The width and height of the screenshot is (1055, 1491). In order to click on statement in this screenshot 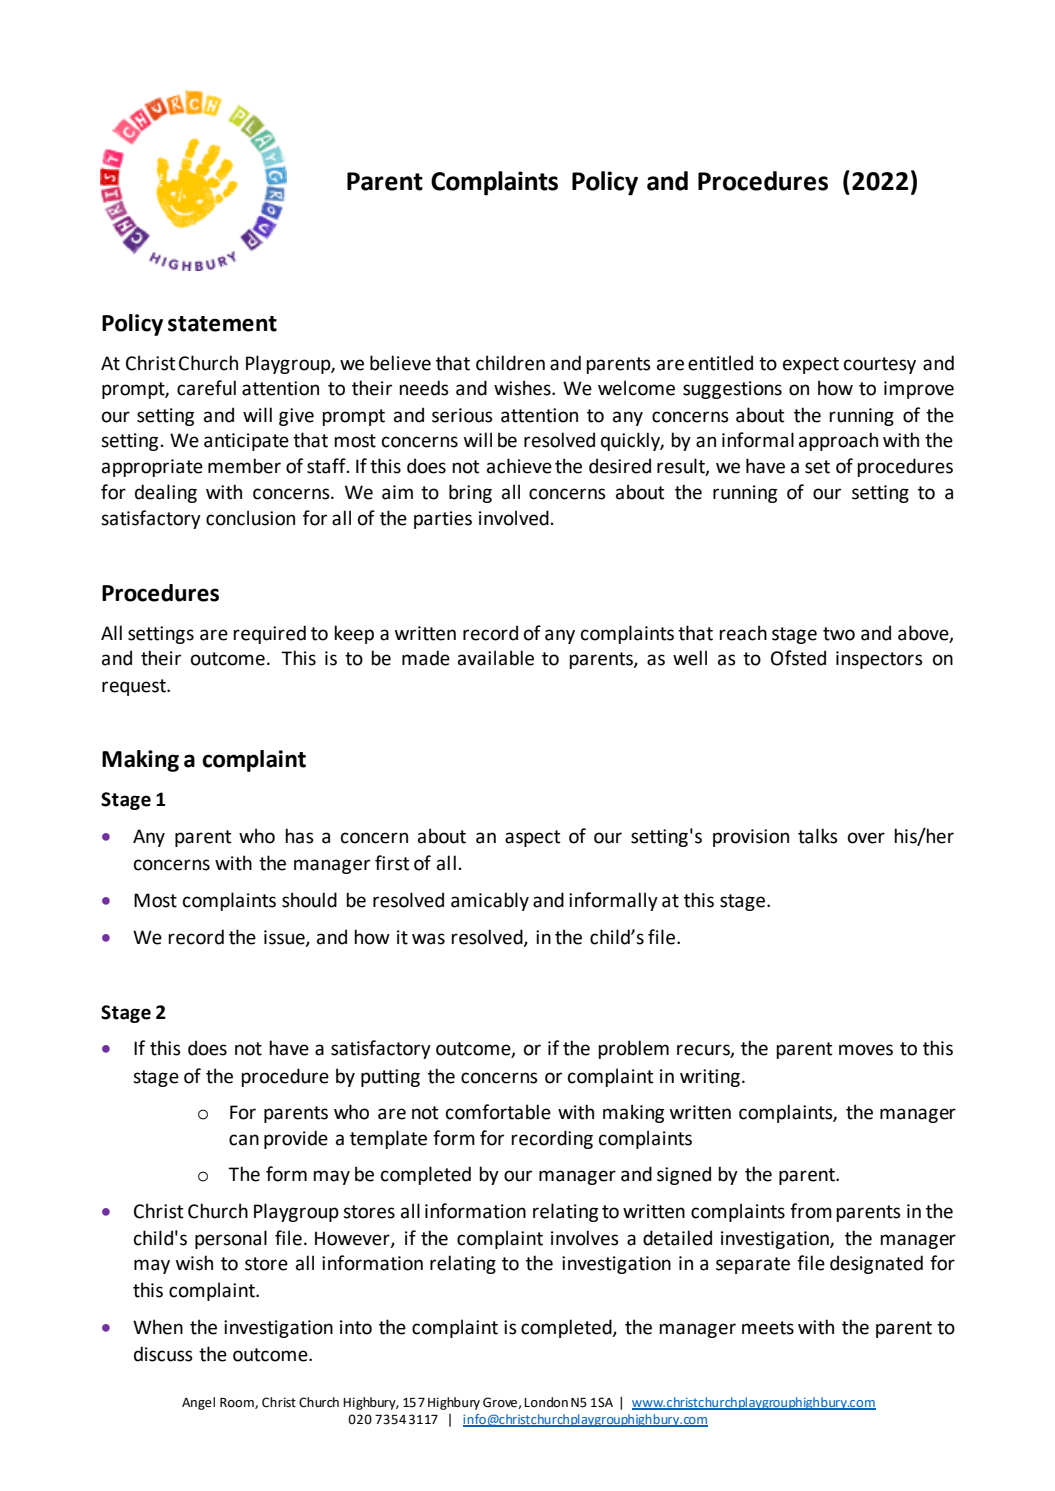, I will do `click(222, 324)`.
